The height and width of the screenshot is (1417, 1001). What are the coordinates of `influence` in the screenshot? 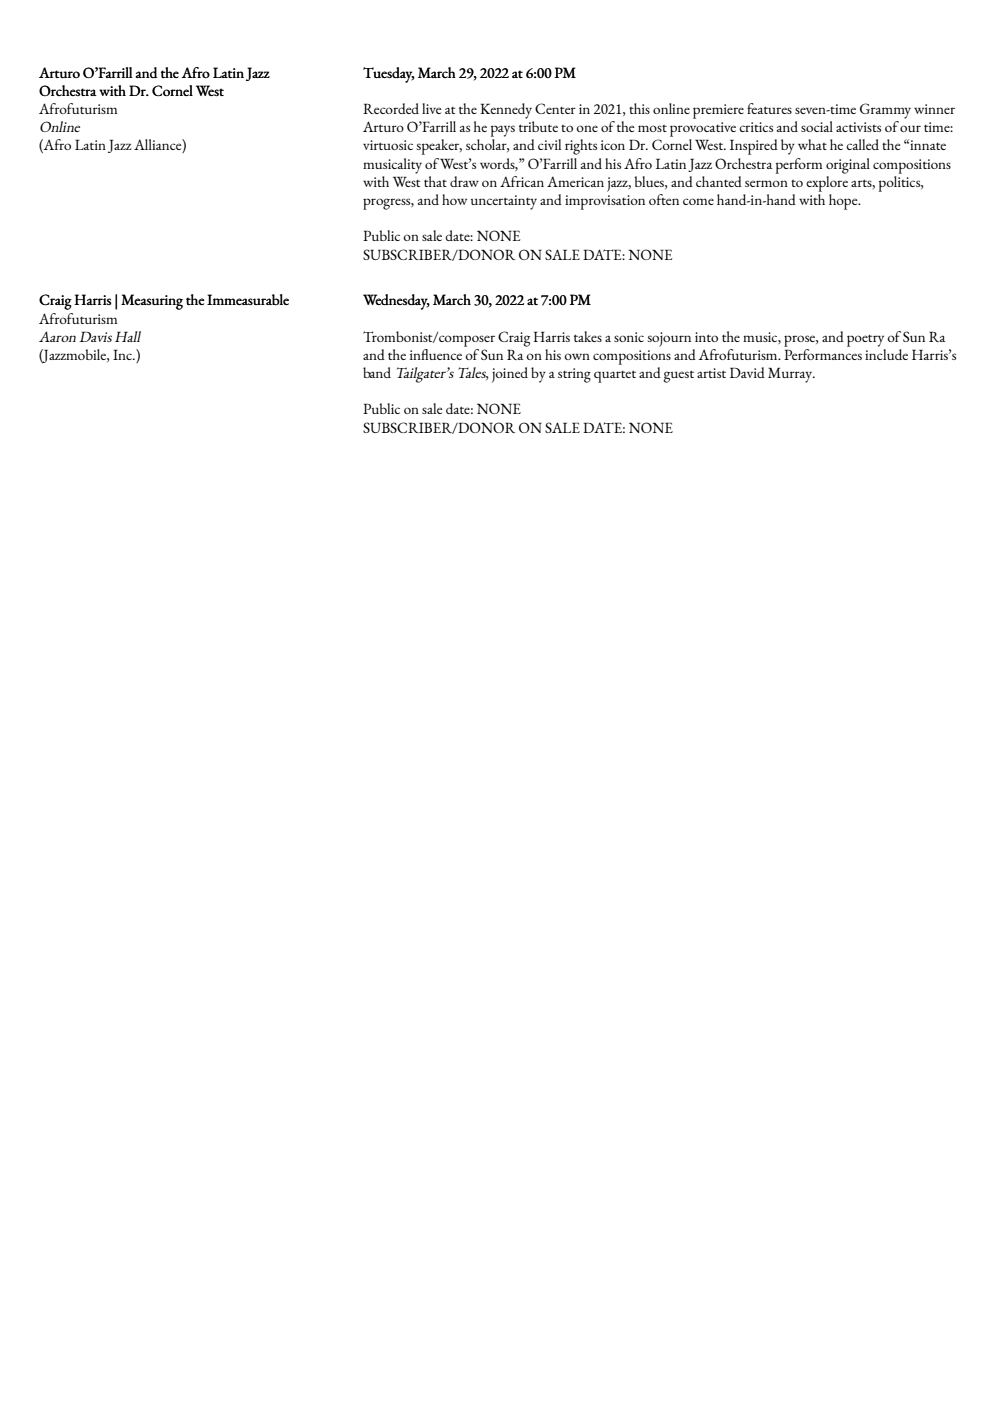 It's located at (436, 354).
